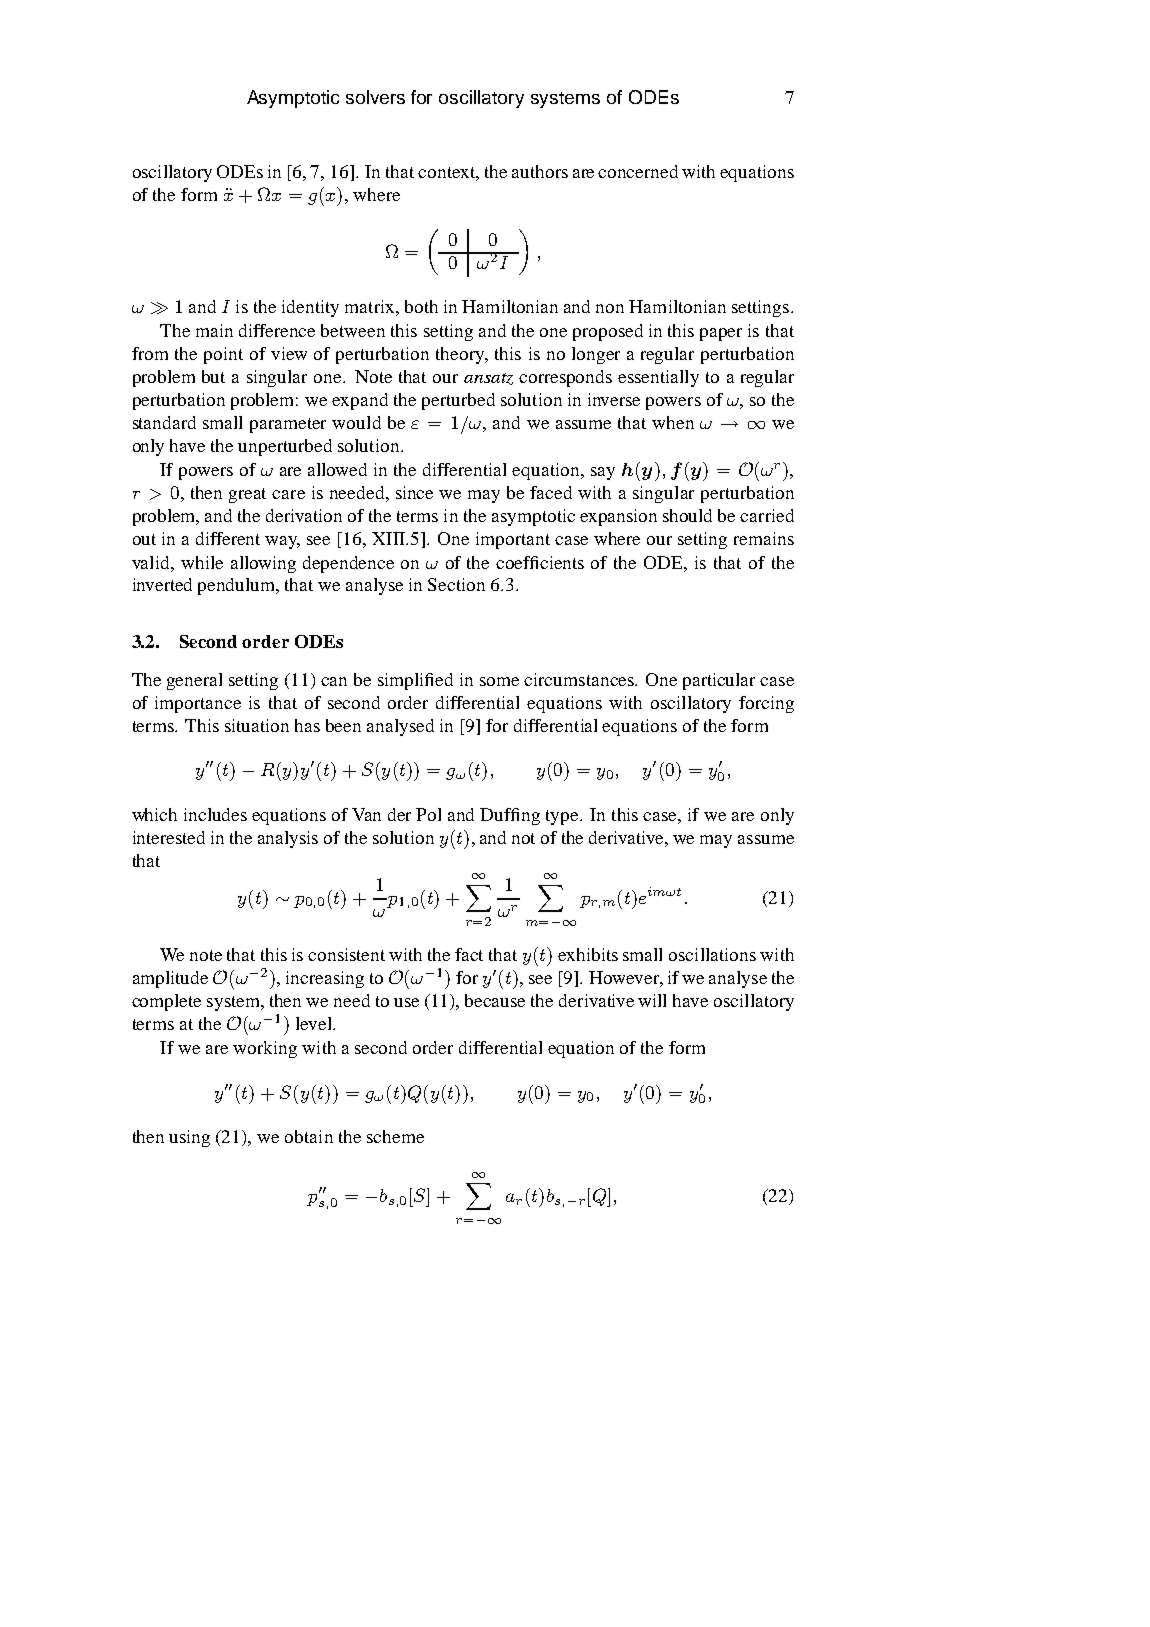 This screenshot has height=1627, width=1150. I want to click on Pol, so click(428, 814).
